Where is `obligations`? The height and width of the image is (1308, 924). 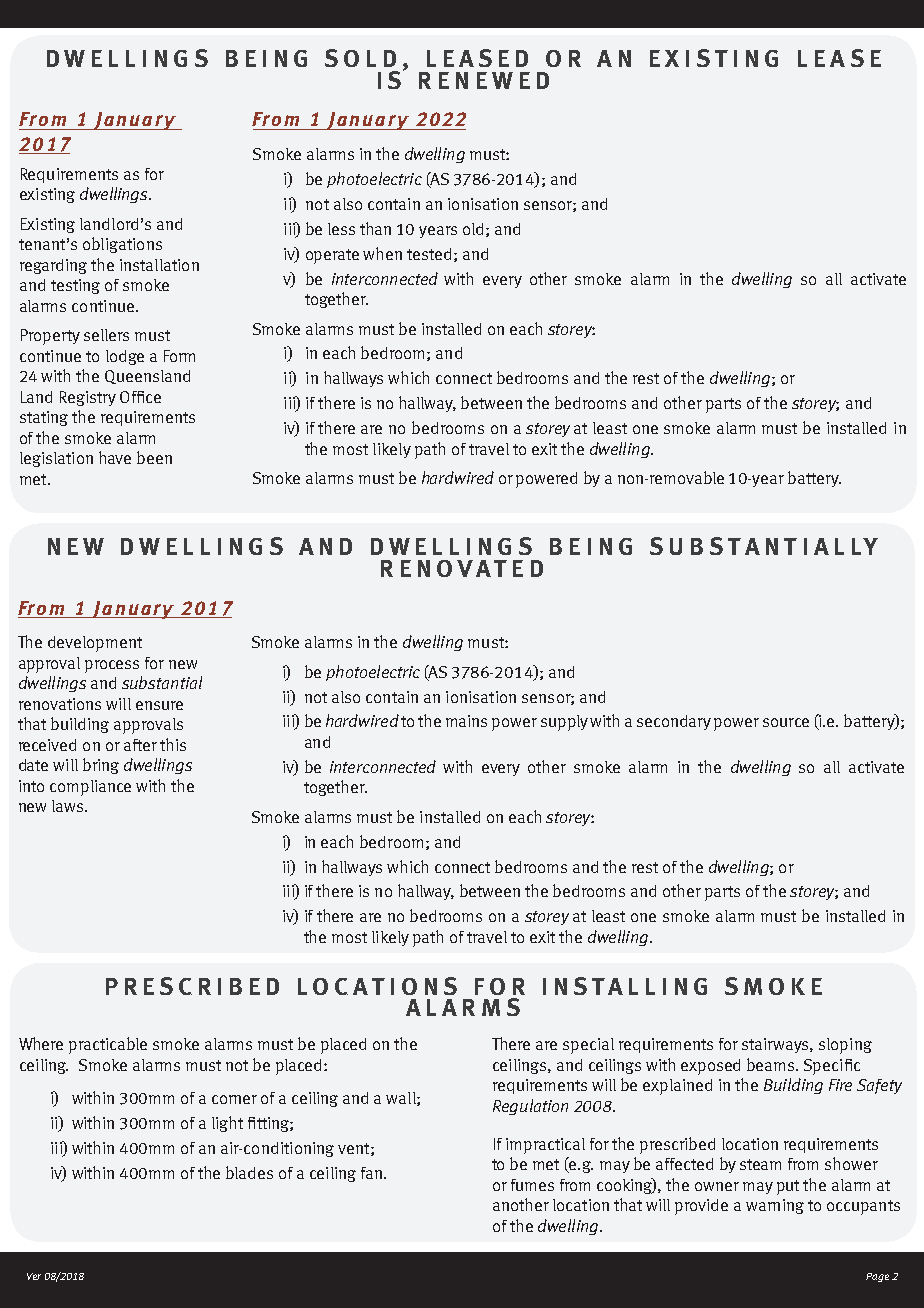 obligations is located at coordinates (122, 245).
